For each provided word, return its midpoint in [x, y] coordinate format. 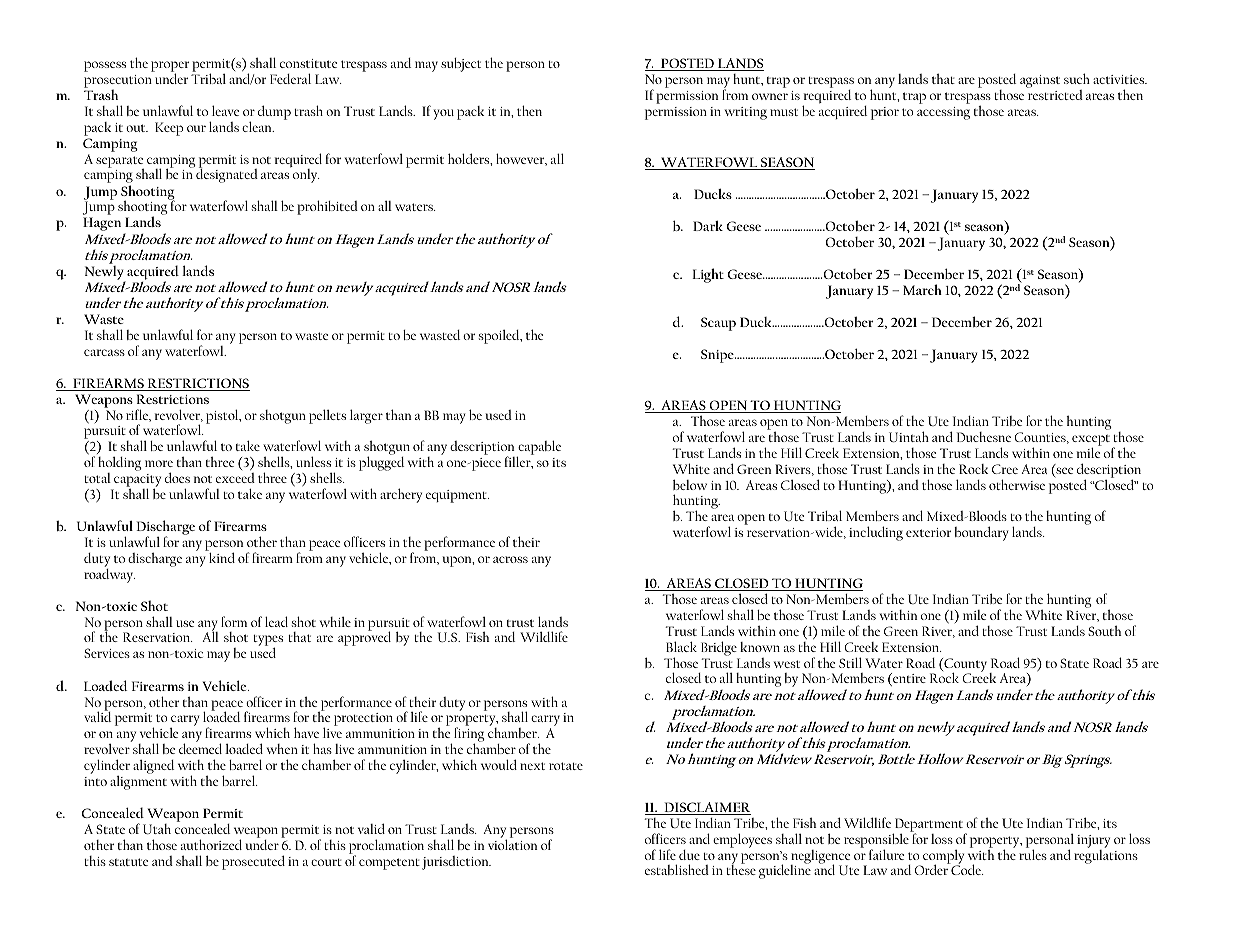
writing [746, 113]
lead [276, 621]
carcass [104, 352]
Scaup [718, 324]
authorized [211, 844]
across [510, 559]
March [922, 289]
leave [225, 110]
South [1105, 631]
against [1040, 81]
